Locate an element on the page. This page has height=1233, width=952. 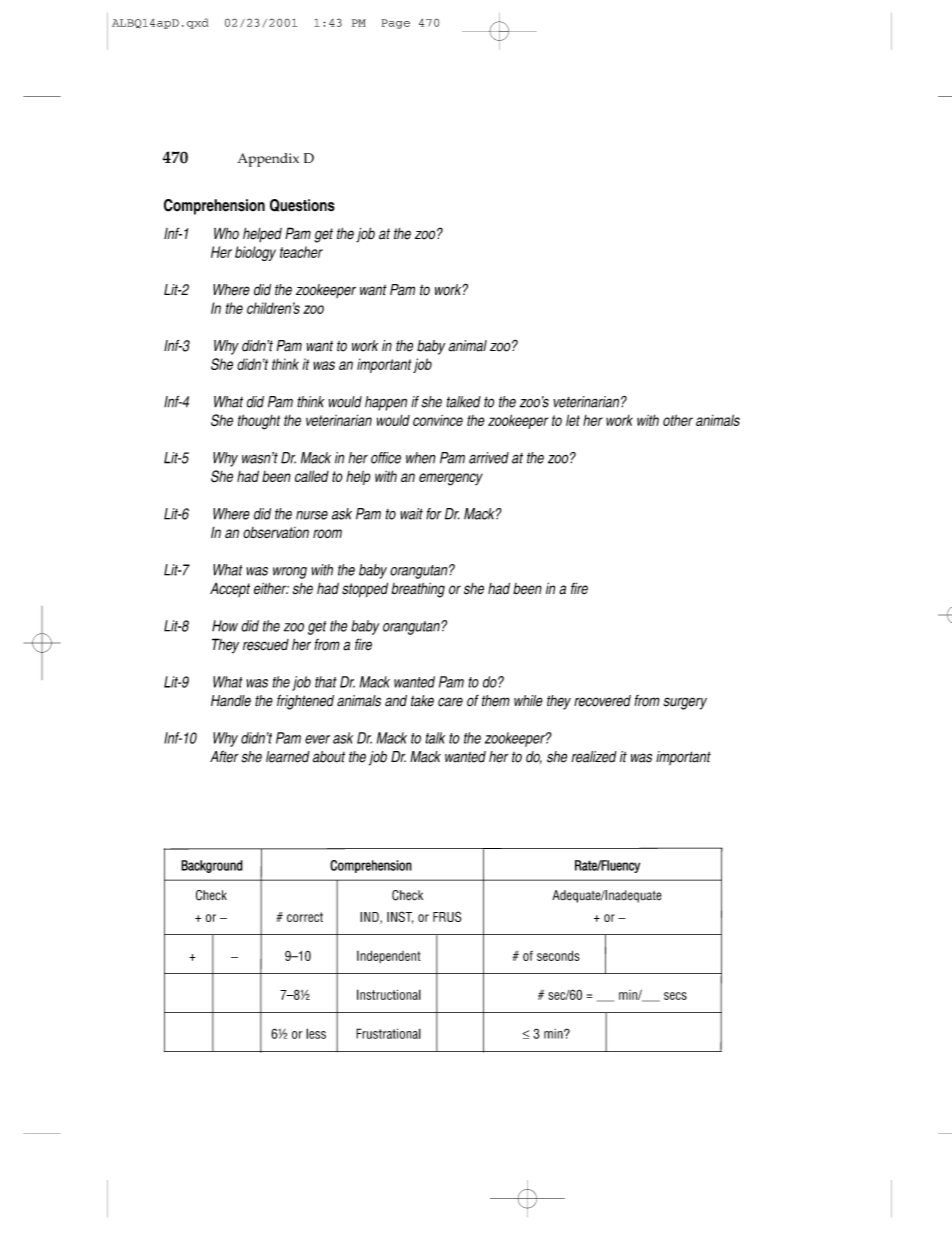
correct is located at coordinates (305, 917).
